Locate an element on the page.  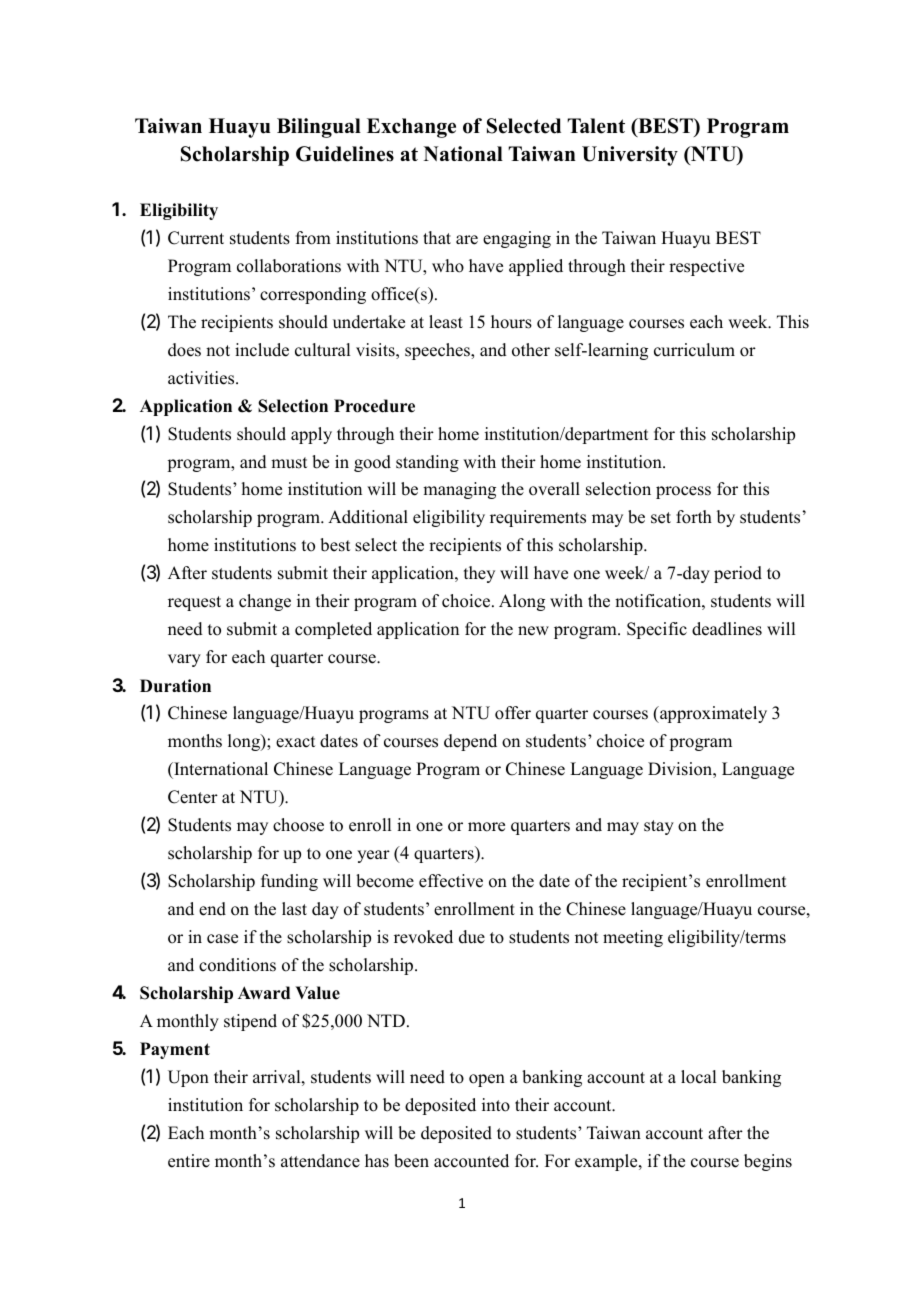
stay is located at coordinates (659, 827).
